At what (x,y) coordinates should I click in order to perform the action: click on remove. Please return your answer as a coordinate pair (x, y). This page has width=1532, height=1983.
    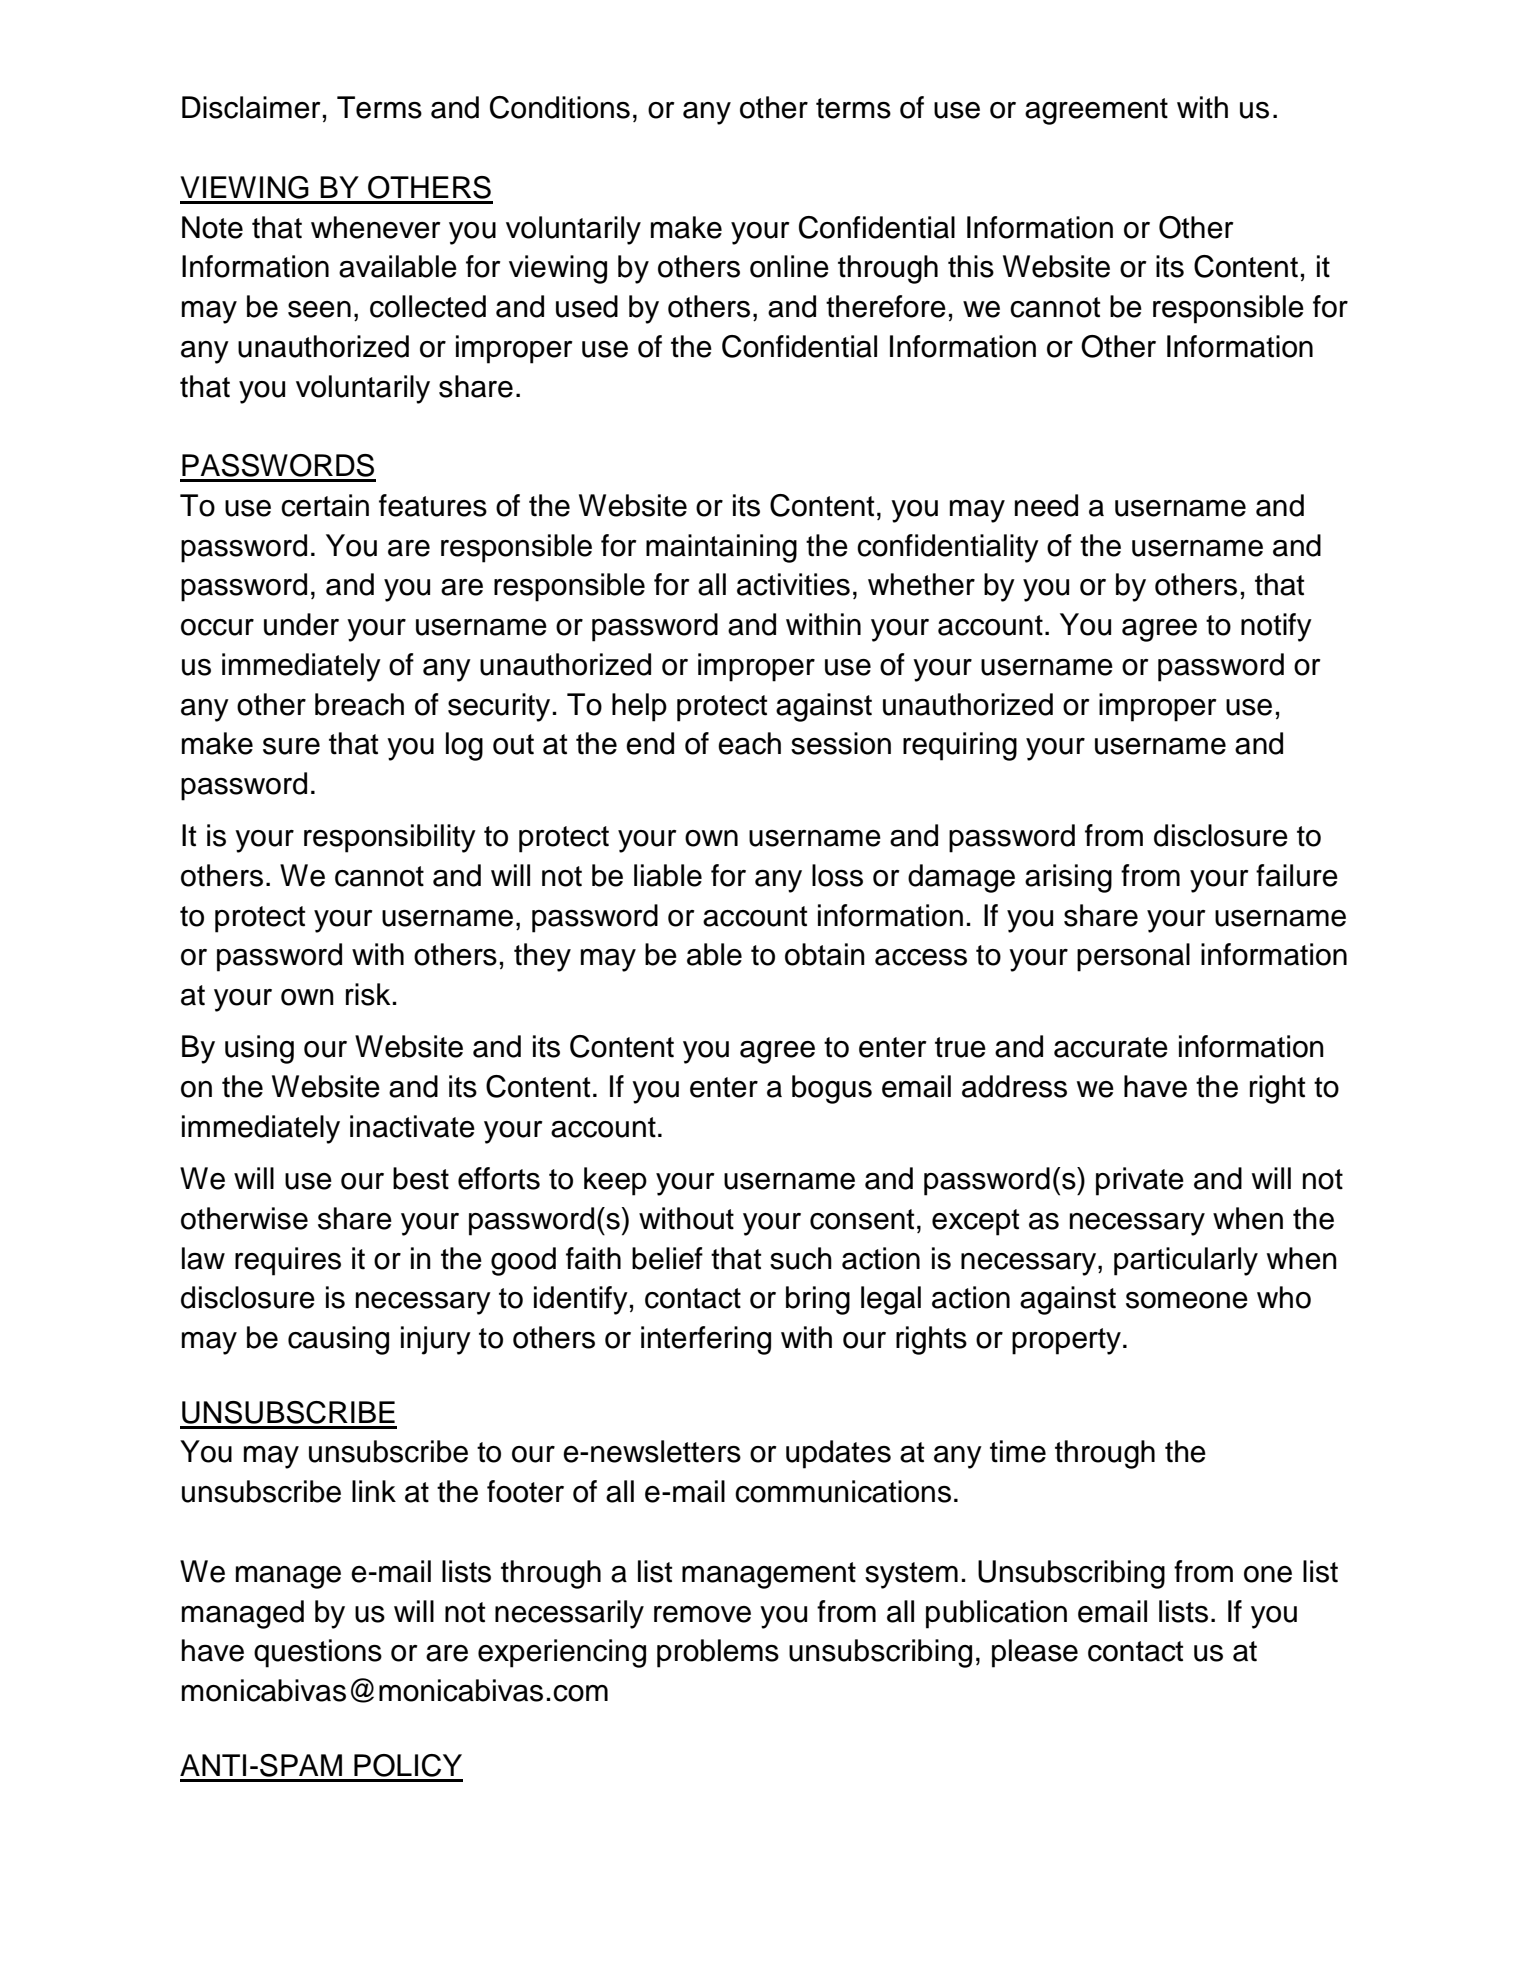
    Looking at the image, I should click on (702, 1614).
